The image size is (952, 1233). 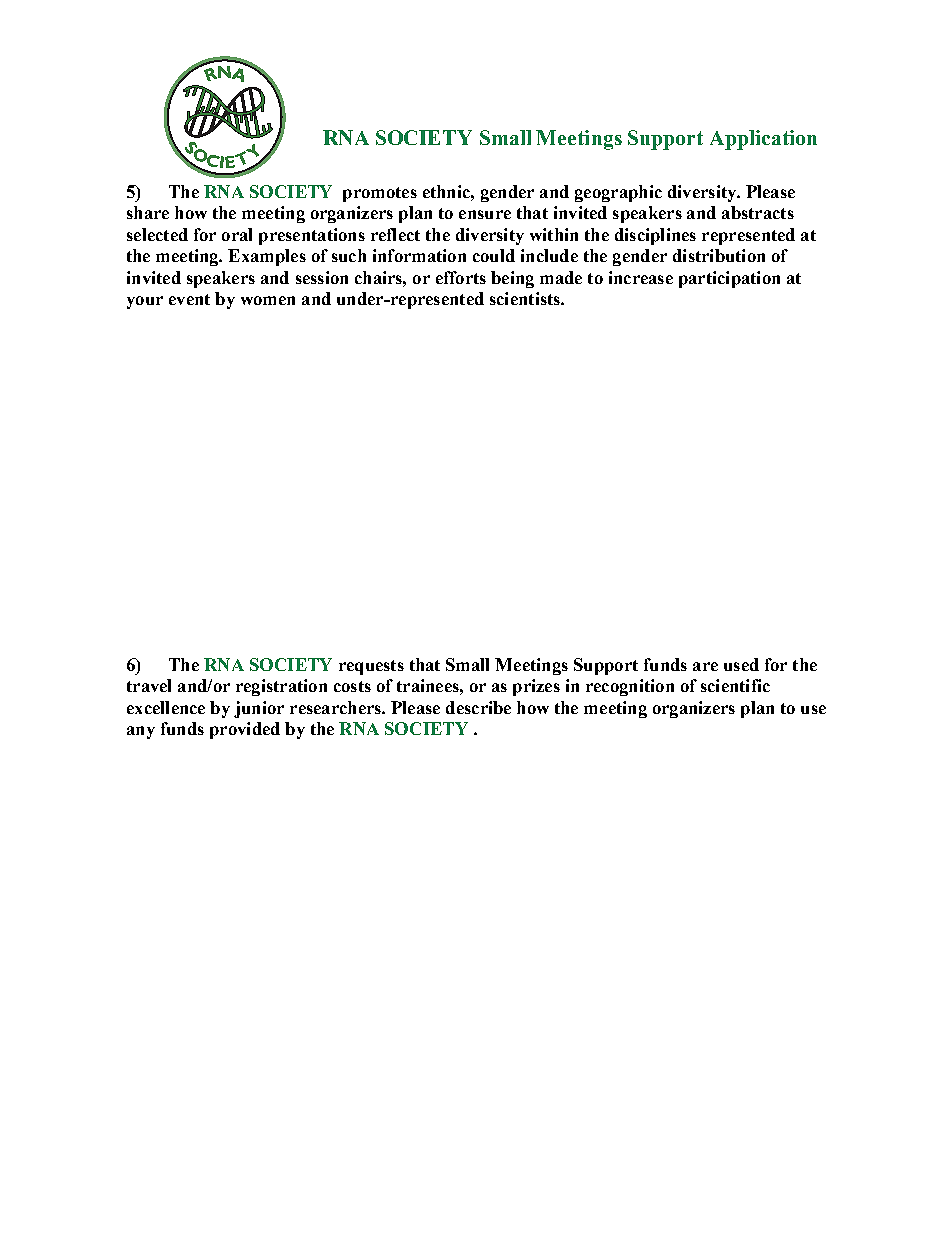 What do you see at coordinates (189, 299) in the page?
I see `event` at bounding box center [189, 299].
